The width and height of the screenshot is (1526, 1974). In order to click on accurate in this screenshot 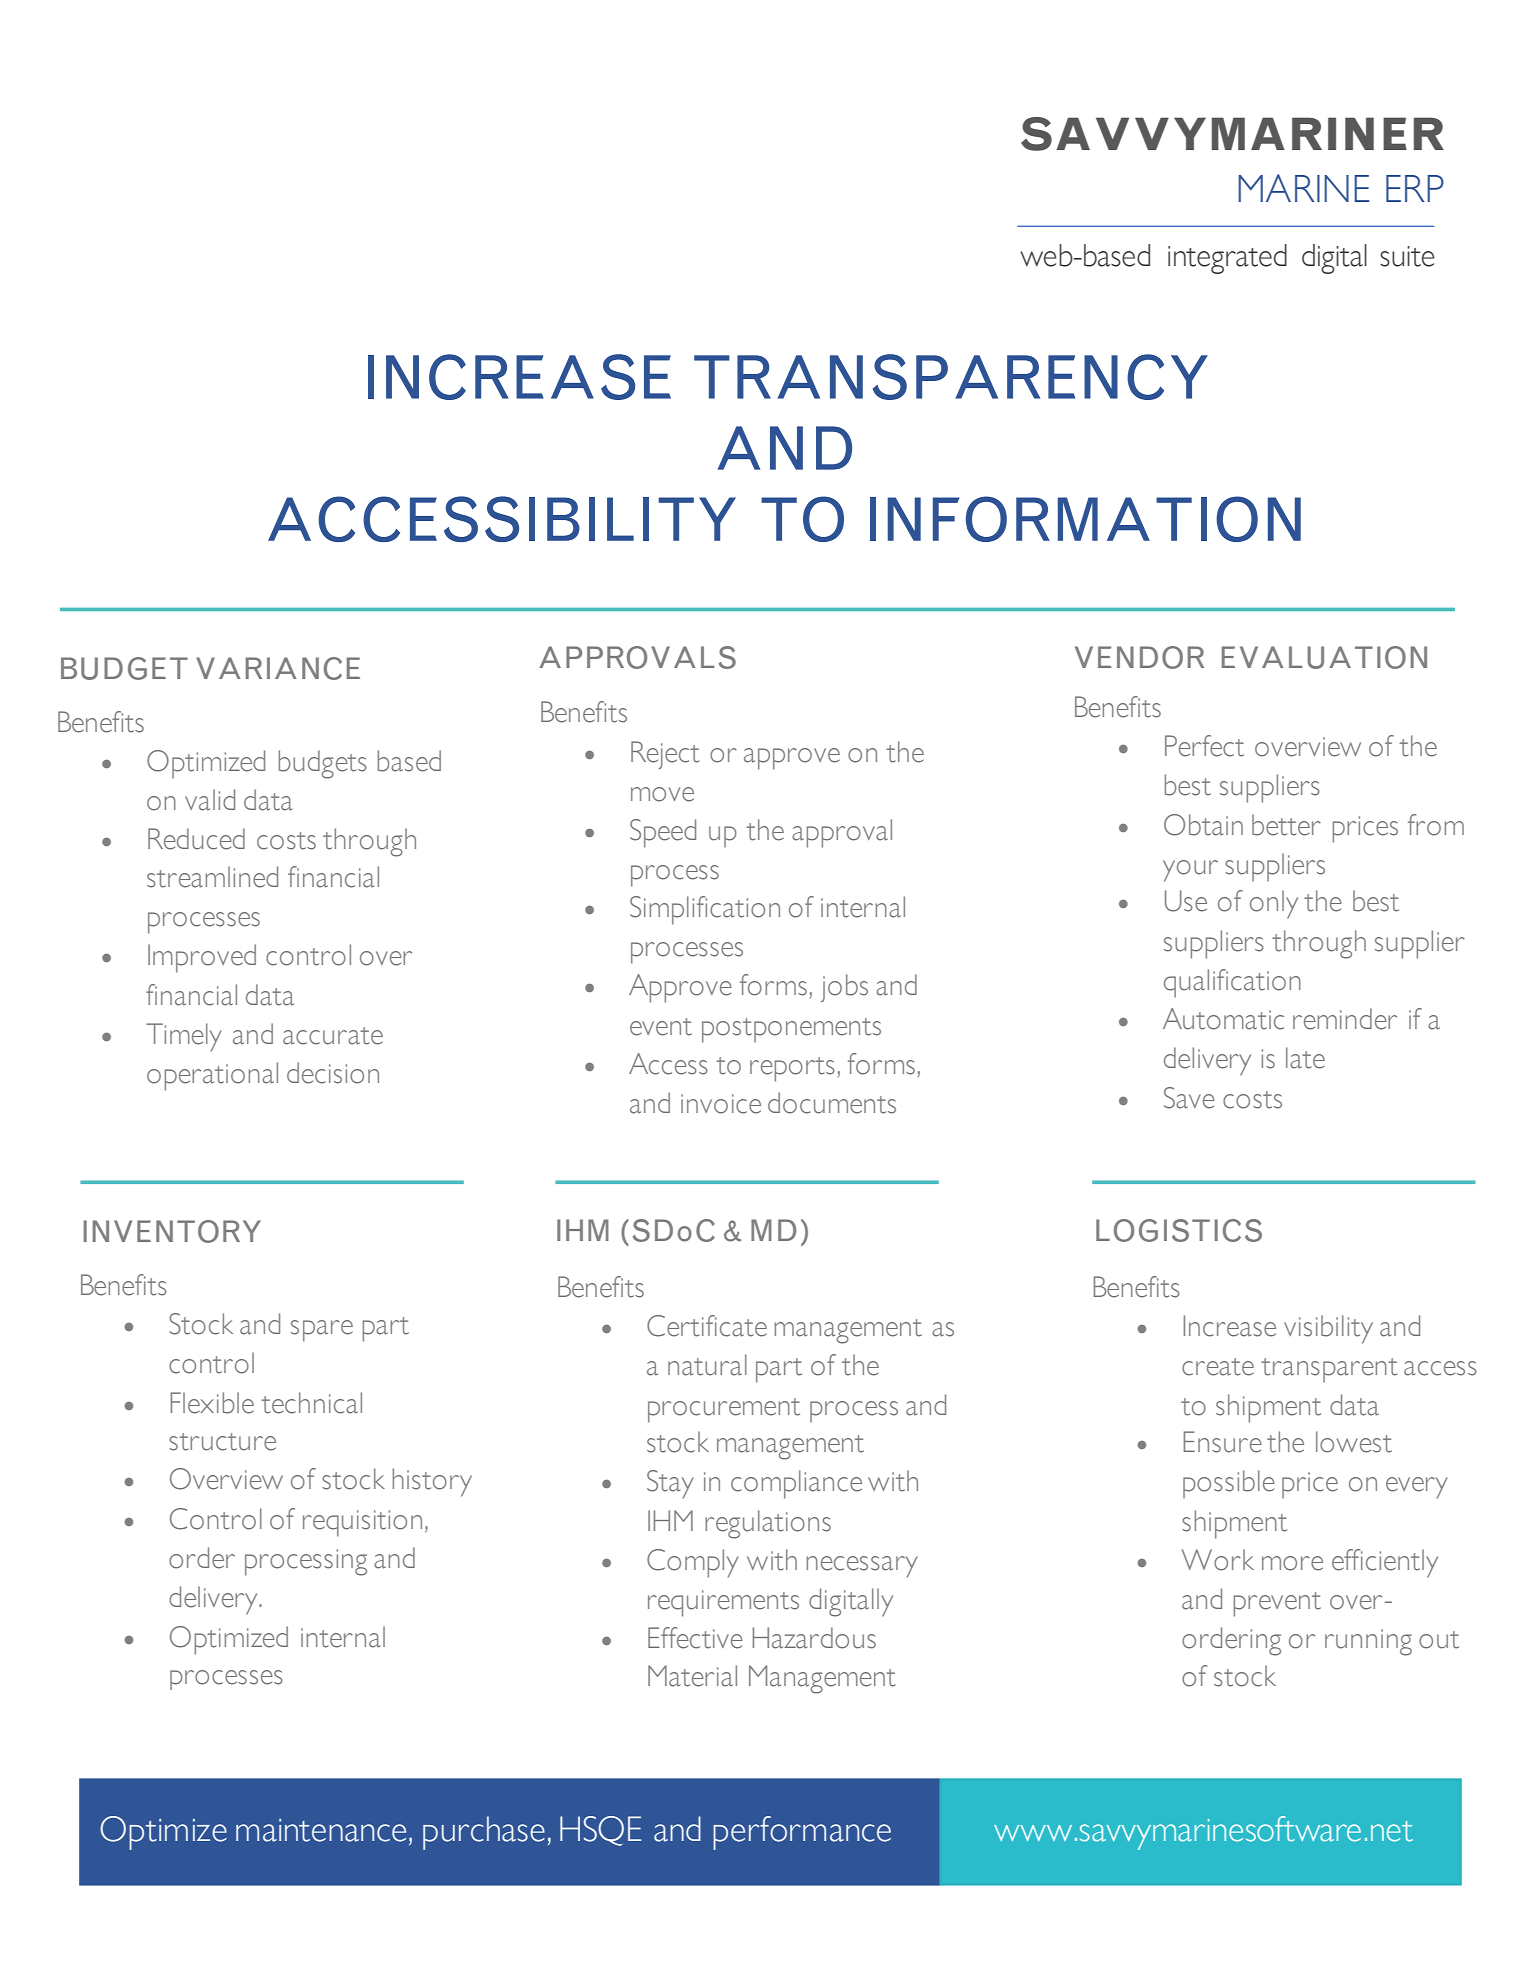, I will do `click(333, 1036)`.
